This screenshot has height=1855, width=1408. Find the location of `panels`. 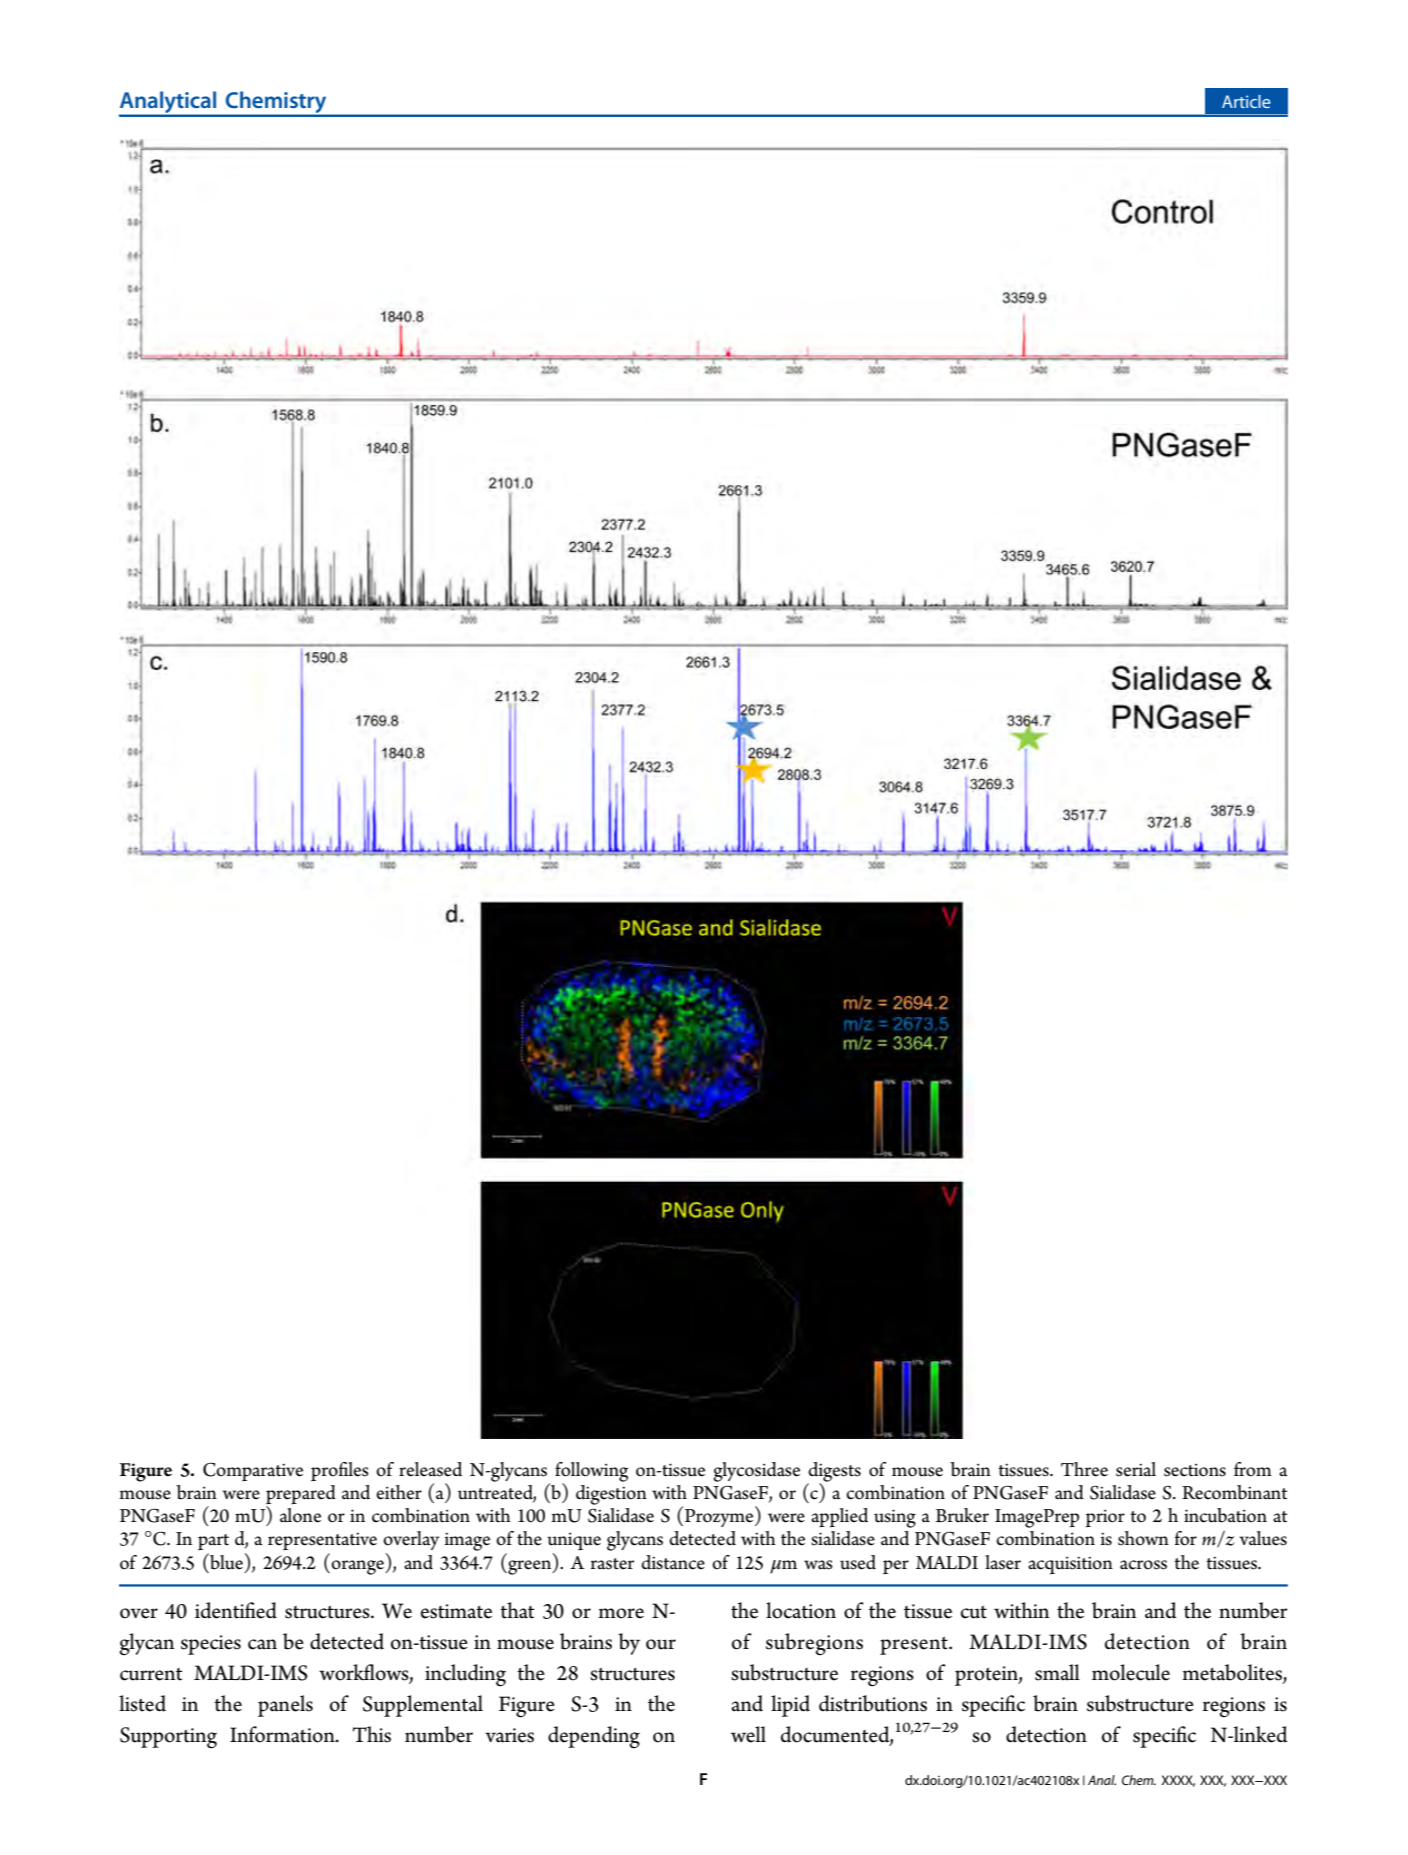

panels is located at coordinates (285, 1706).
